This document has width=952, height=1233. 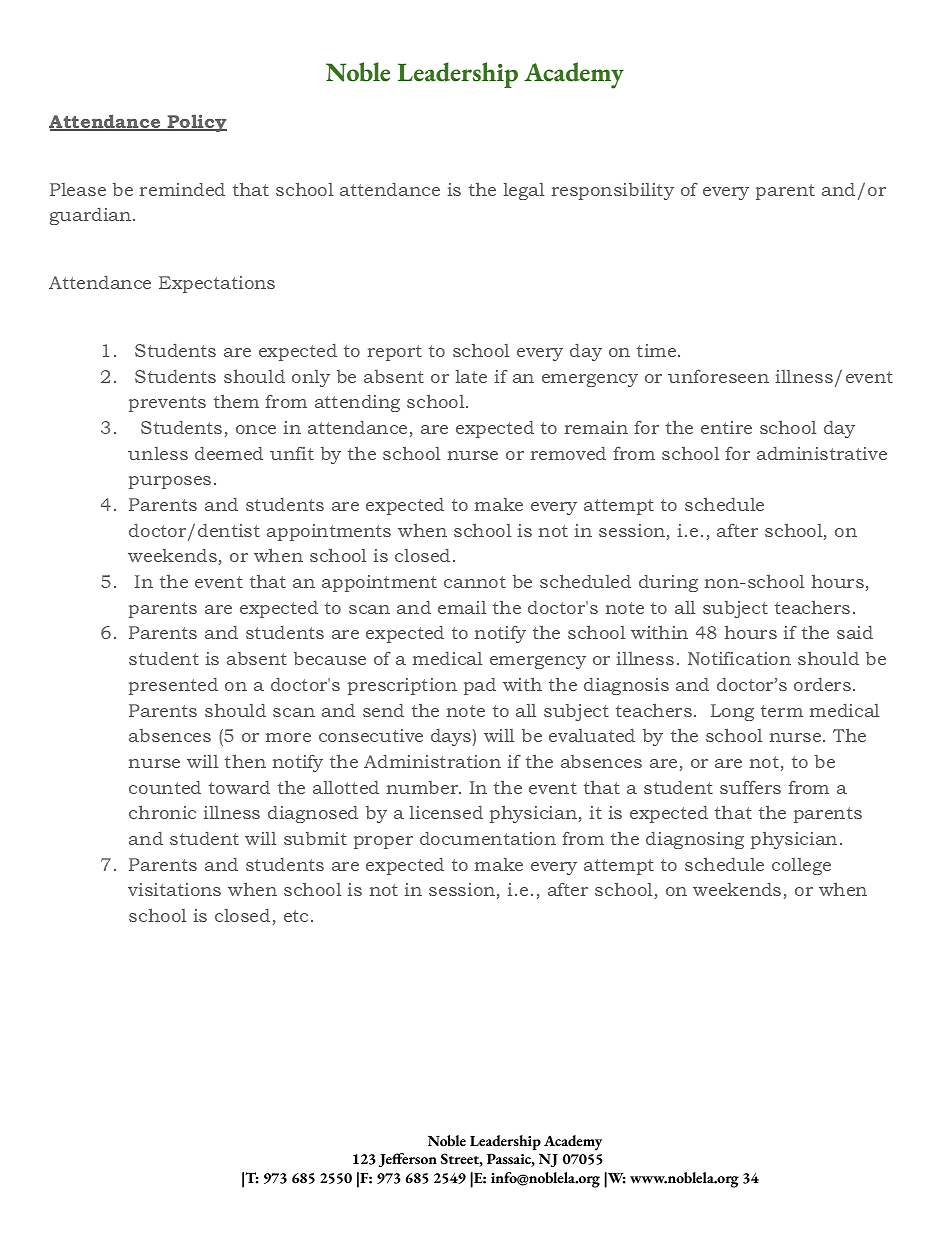 I want to click on presented, so click(x=173, y=686).
